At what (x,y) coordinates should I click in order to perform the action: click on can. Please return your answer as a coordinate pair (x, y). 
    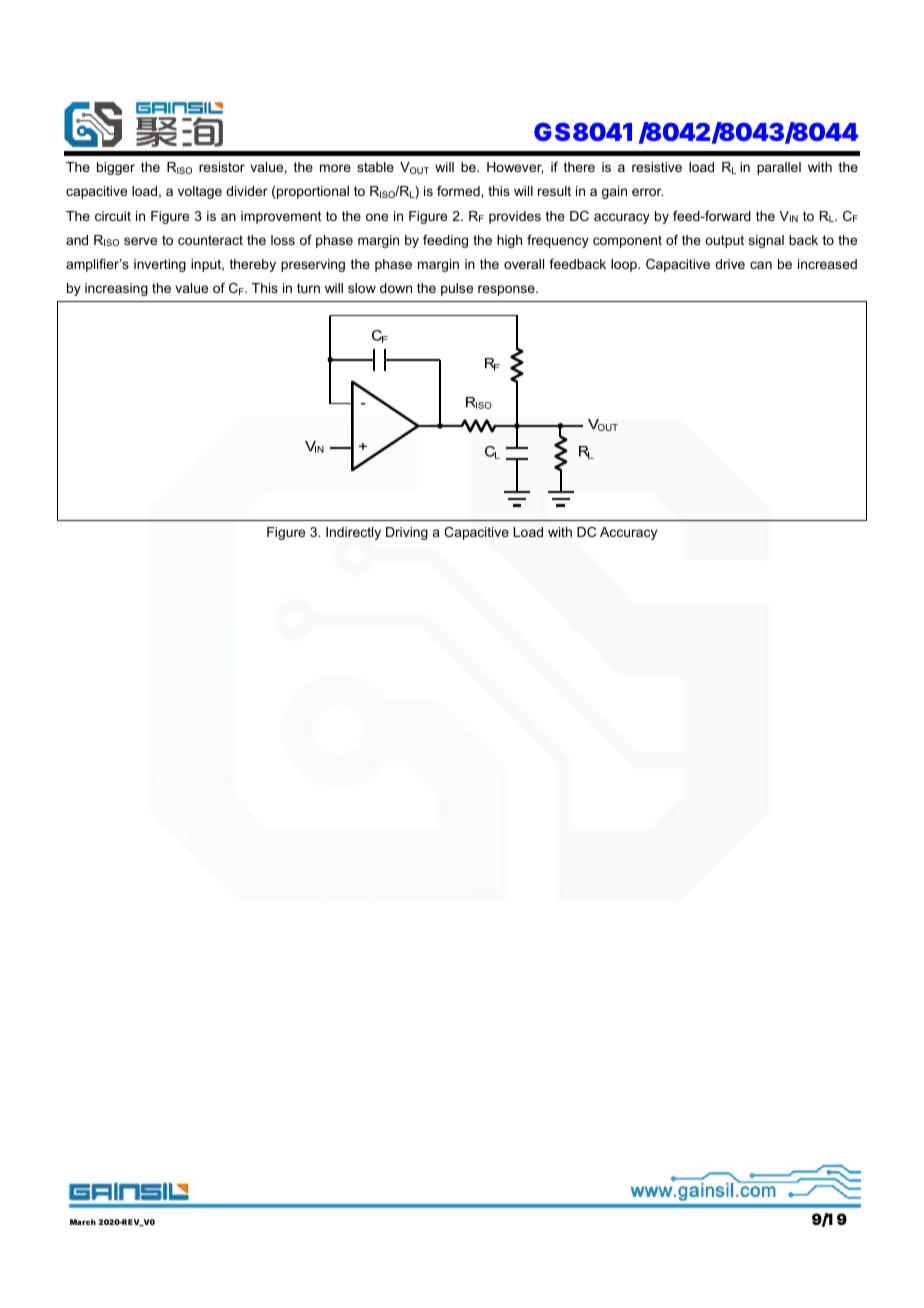
    Looking at the image, I should click on (761, 265).
